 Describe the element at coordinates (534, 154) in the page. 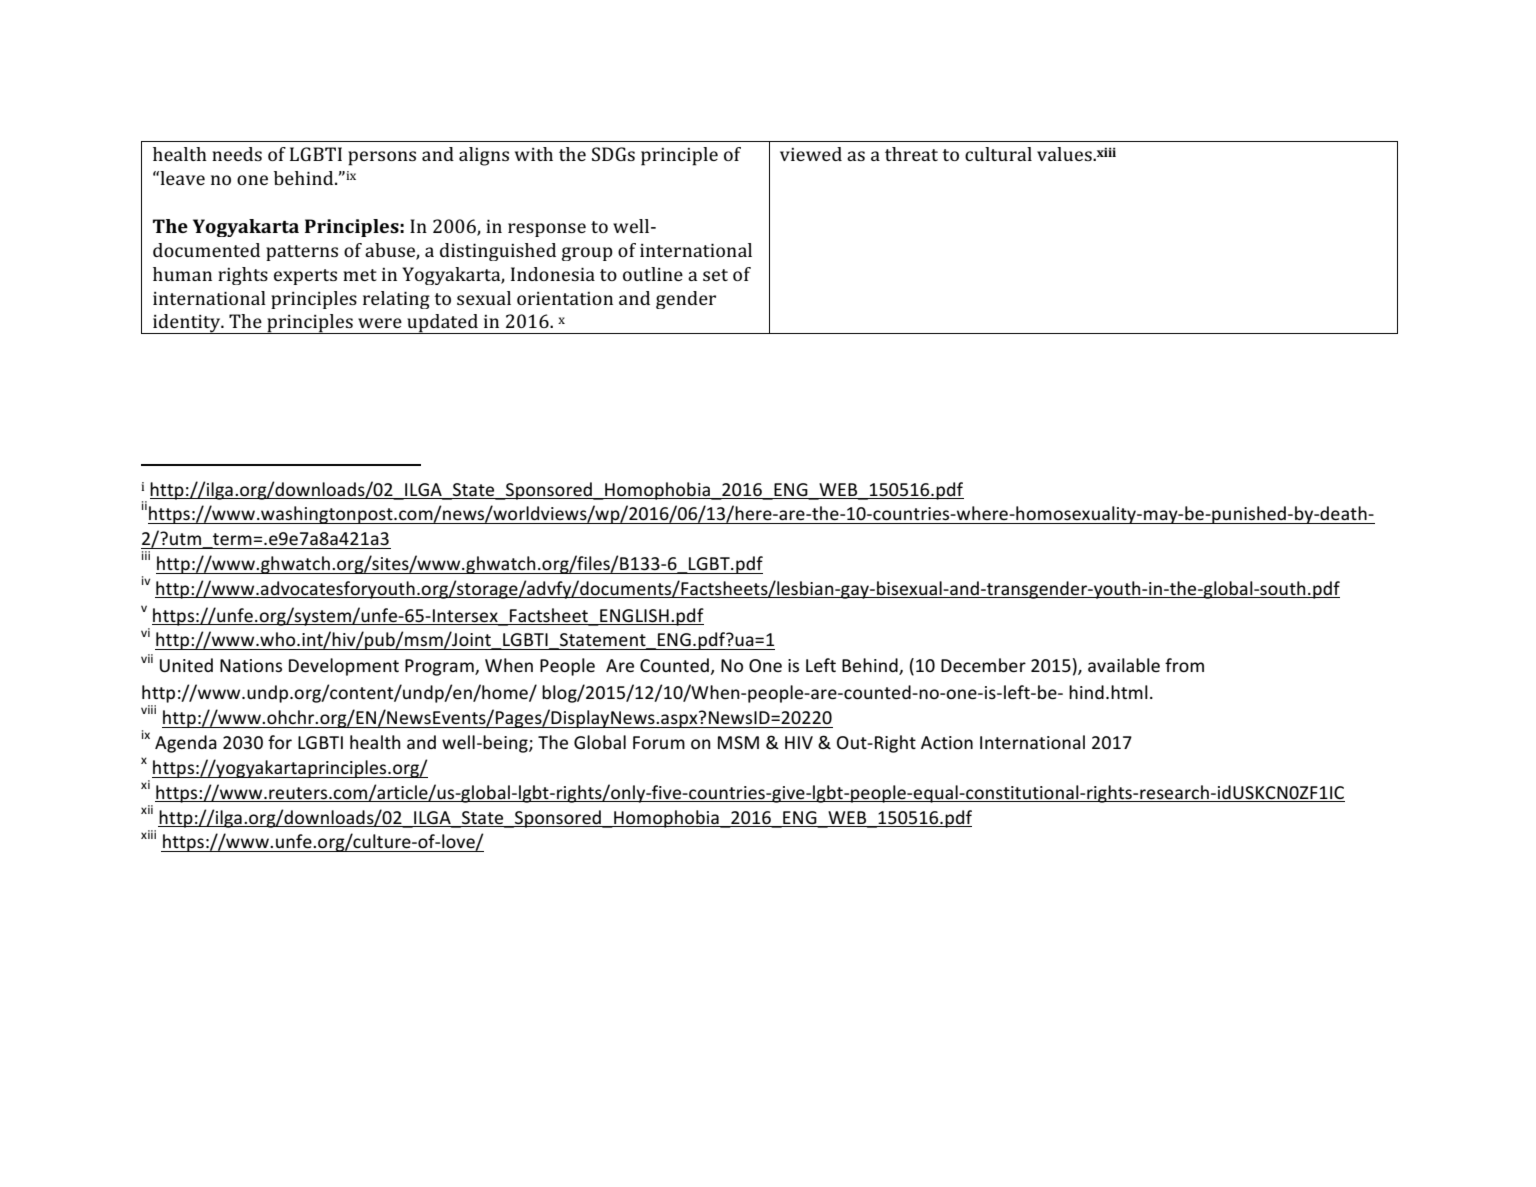

I see `with` at that location.
